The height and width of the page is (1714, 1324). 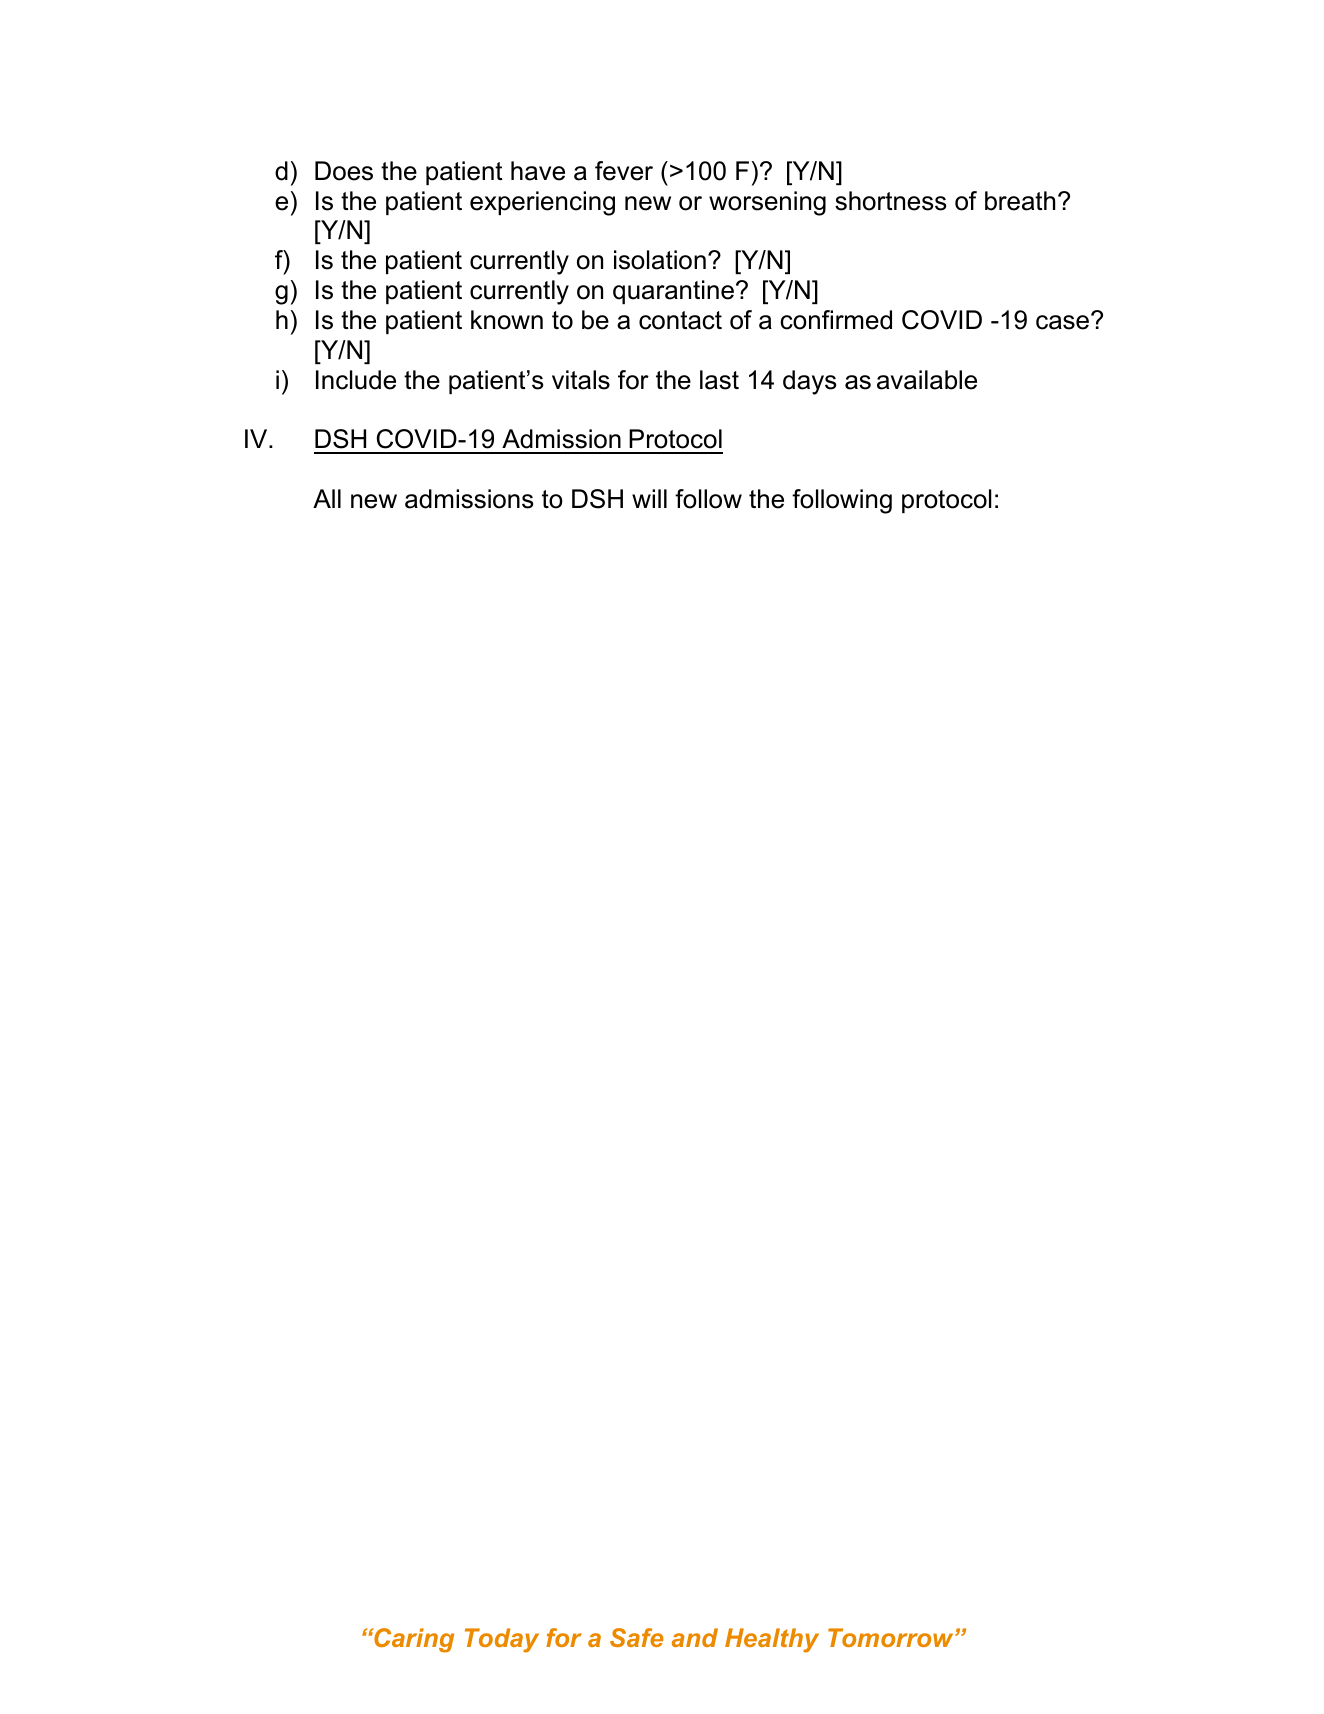 I want to click on Today, so click(x=502, y=1640).
